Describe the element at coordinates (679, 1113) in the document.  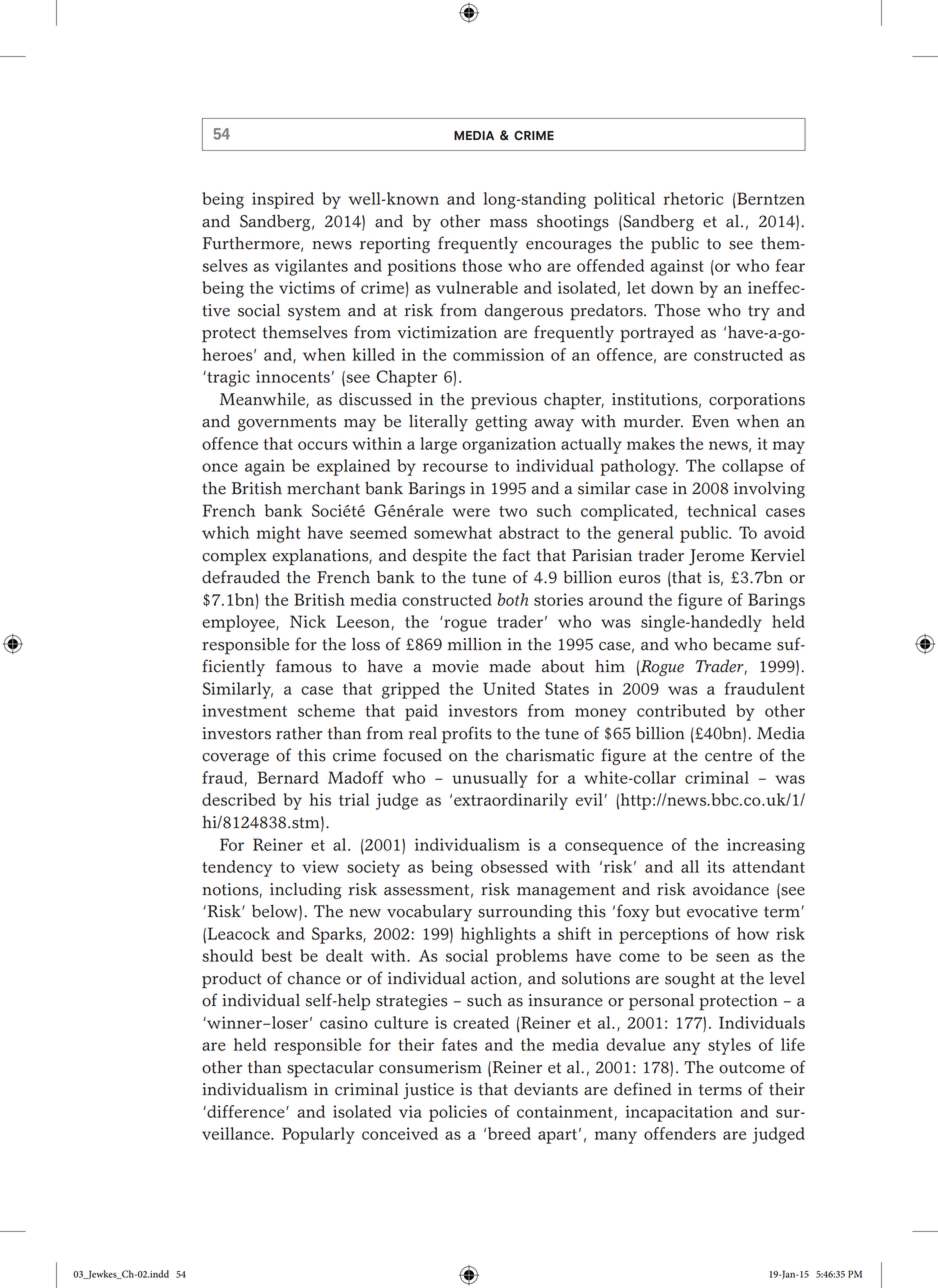
I see `incapacitation` at that location.
